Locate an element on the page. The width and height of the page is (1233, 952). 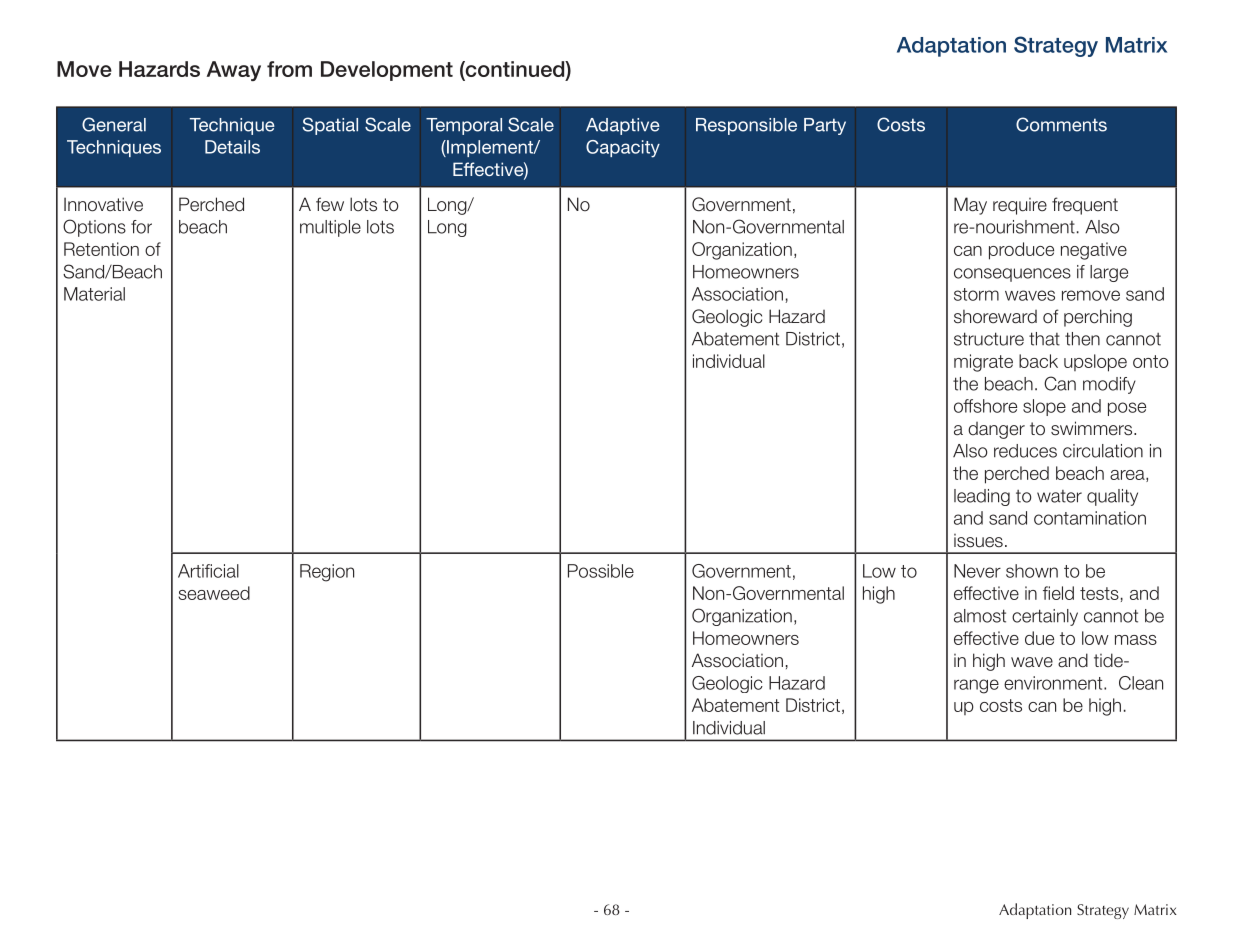
danger is located at coordinates (996, 430).
